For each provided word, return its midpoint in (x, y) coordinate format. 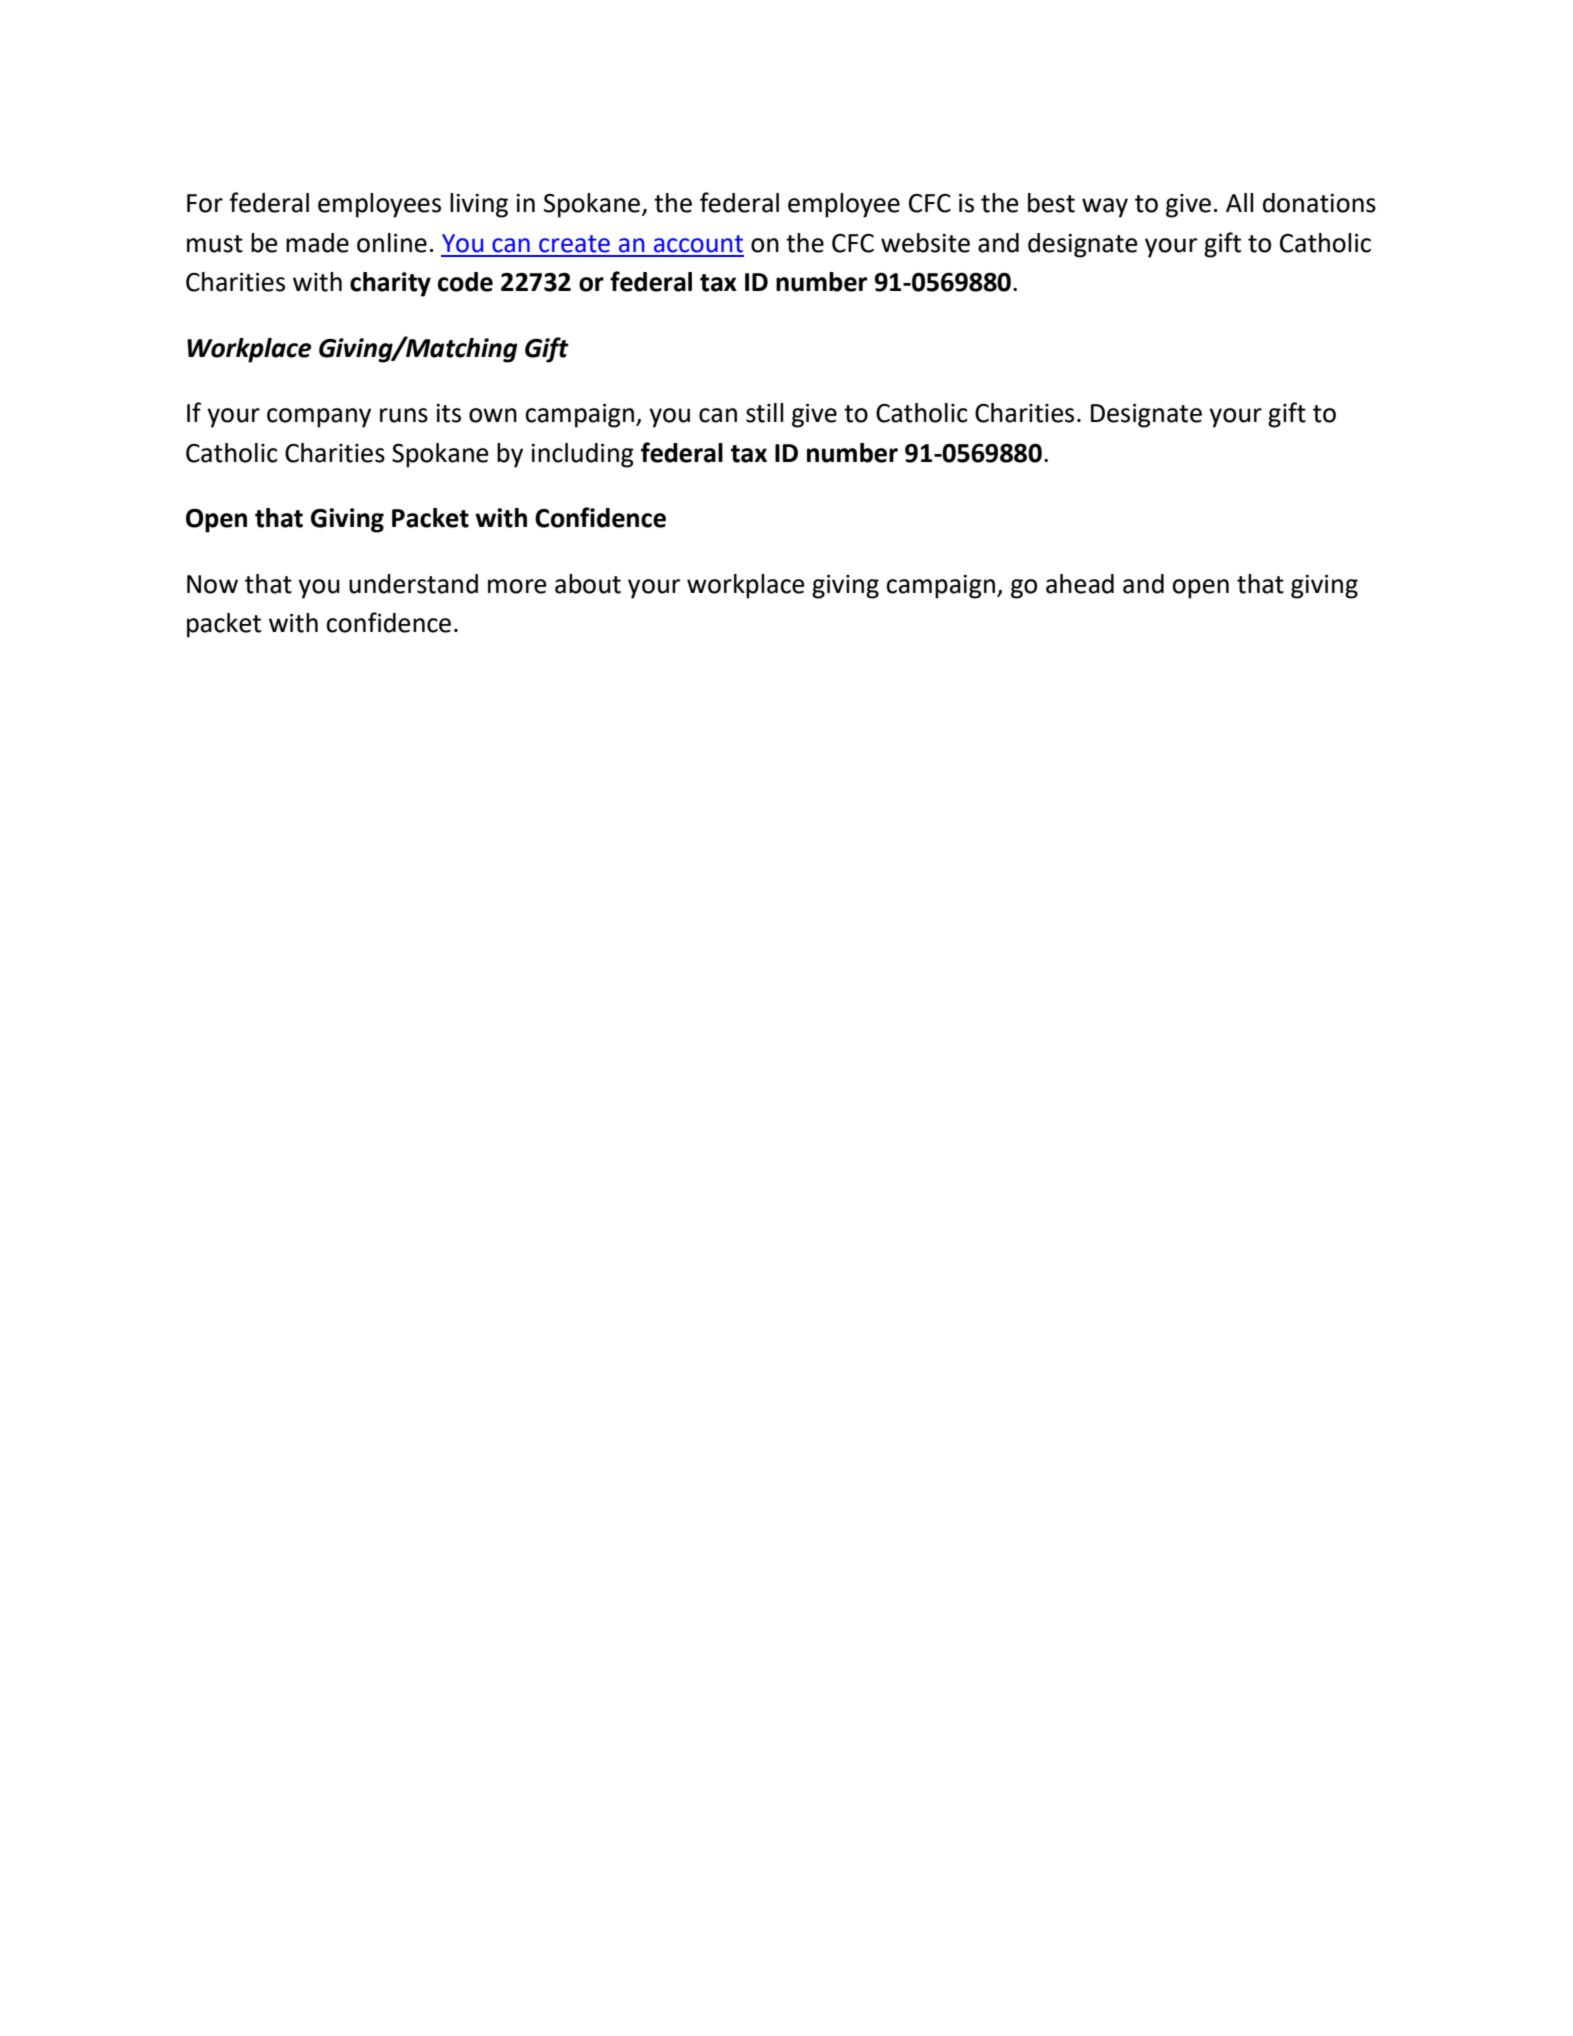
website (925, 243)
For (205, 203)
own (493, 415)
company (319, 418)
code (465, 282)
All (1240, 202)
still (765, 413)
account (698, 244)
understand (413, 584)
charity (390, 284)
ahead (1080, 584)
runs (404, 415)
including (582, 455)
